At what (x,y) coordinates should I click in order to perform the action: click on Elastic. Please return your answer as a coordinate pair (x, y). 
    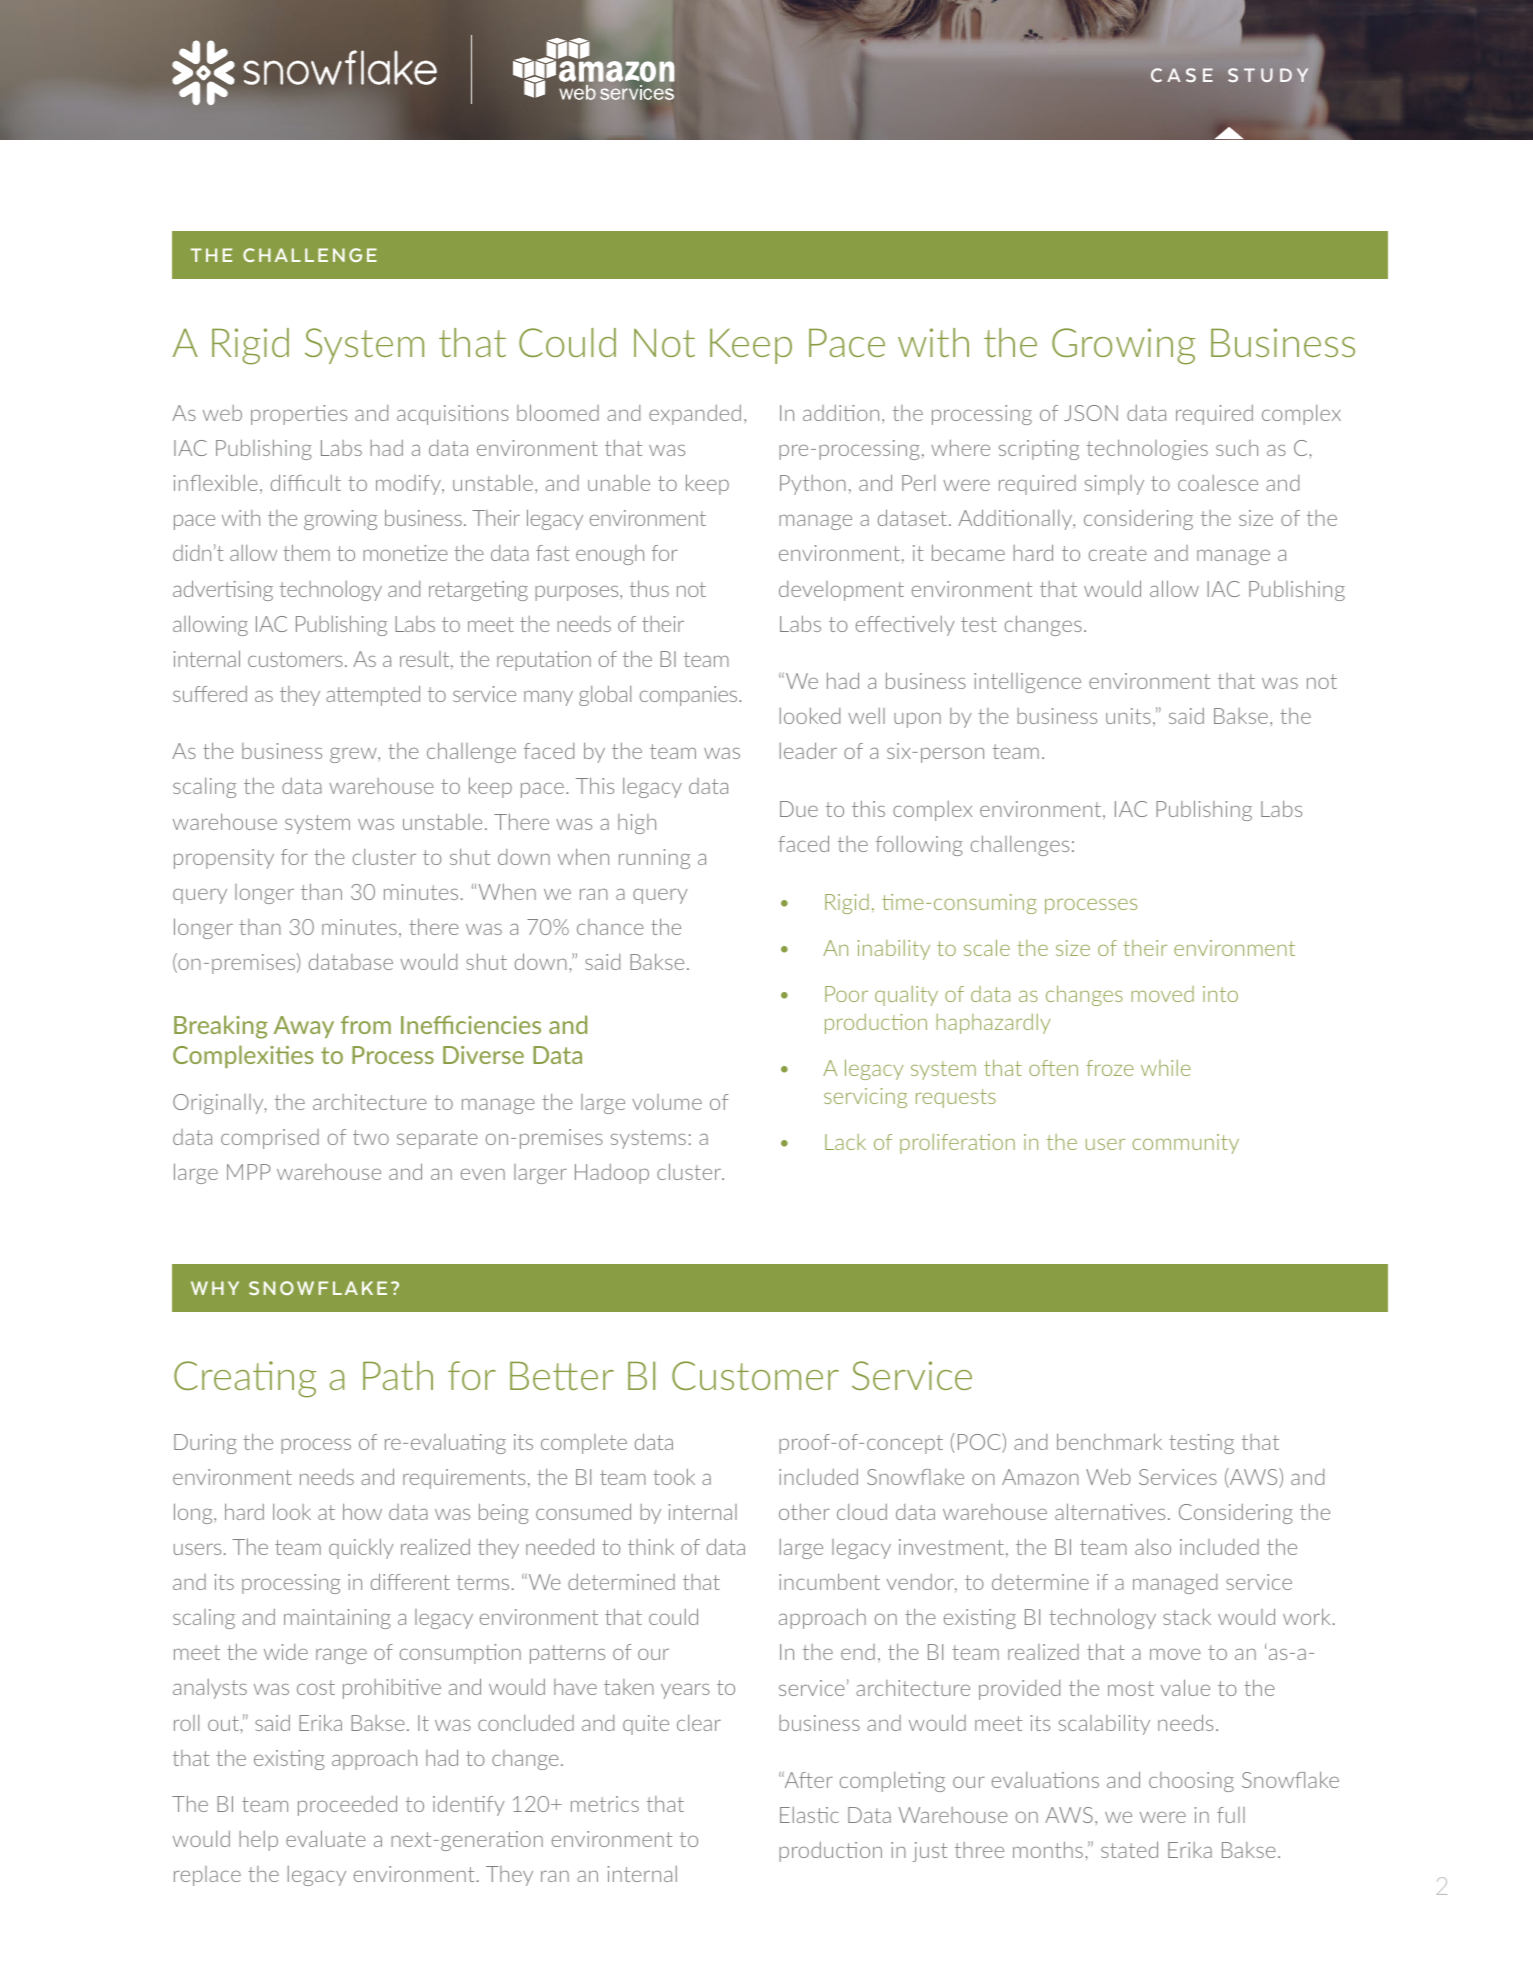
    Looking at the image, I should click on (809, 1815).
